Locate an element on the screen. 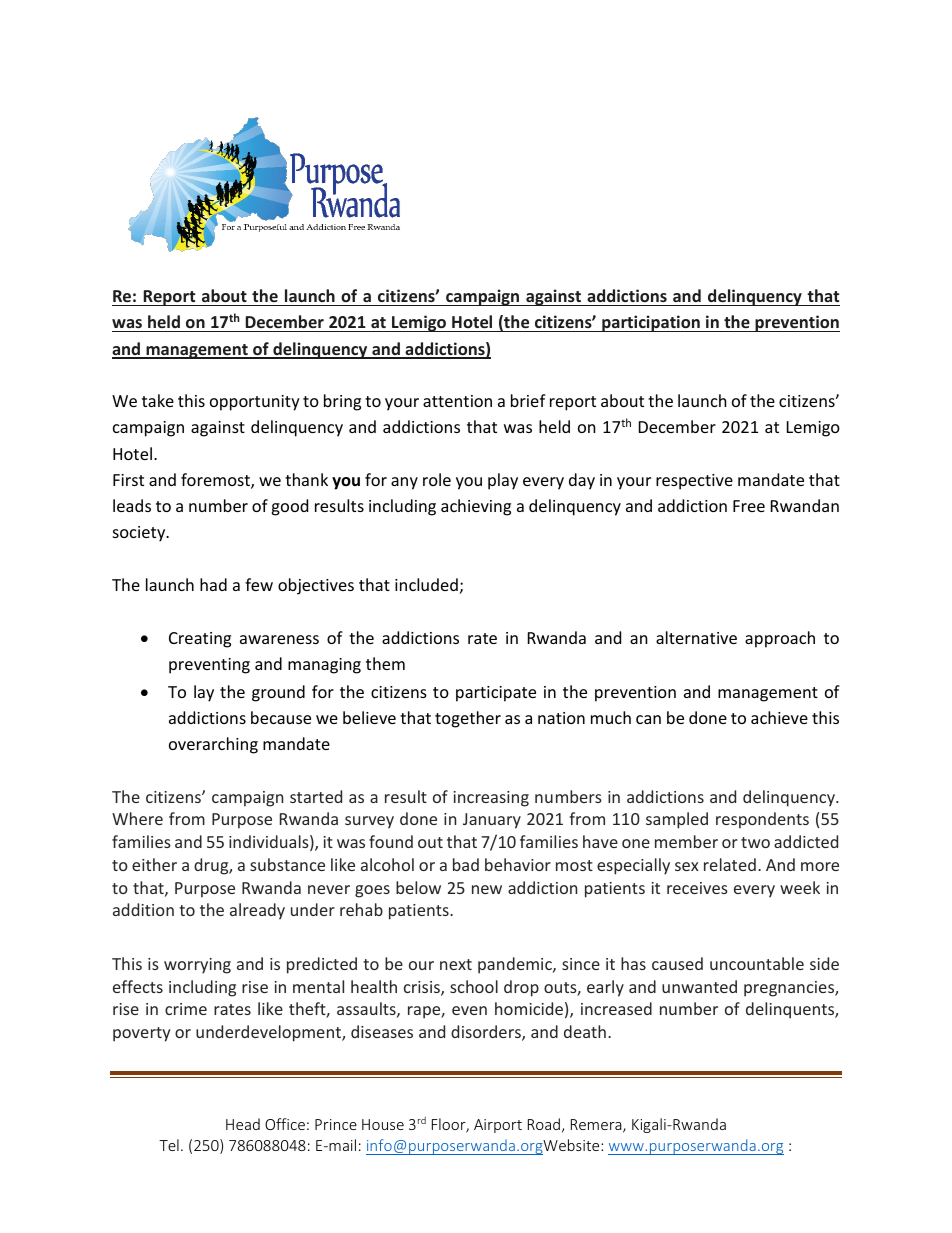 This screenshot has width=952, height=1233. Airport is located at coordinates (498, 1126).
